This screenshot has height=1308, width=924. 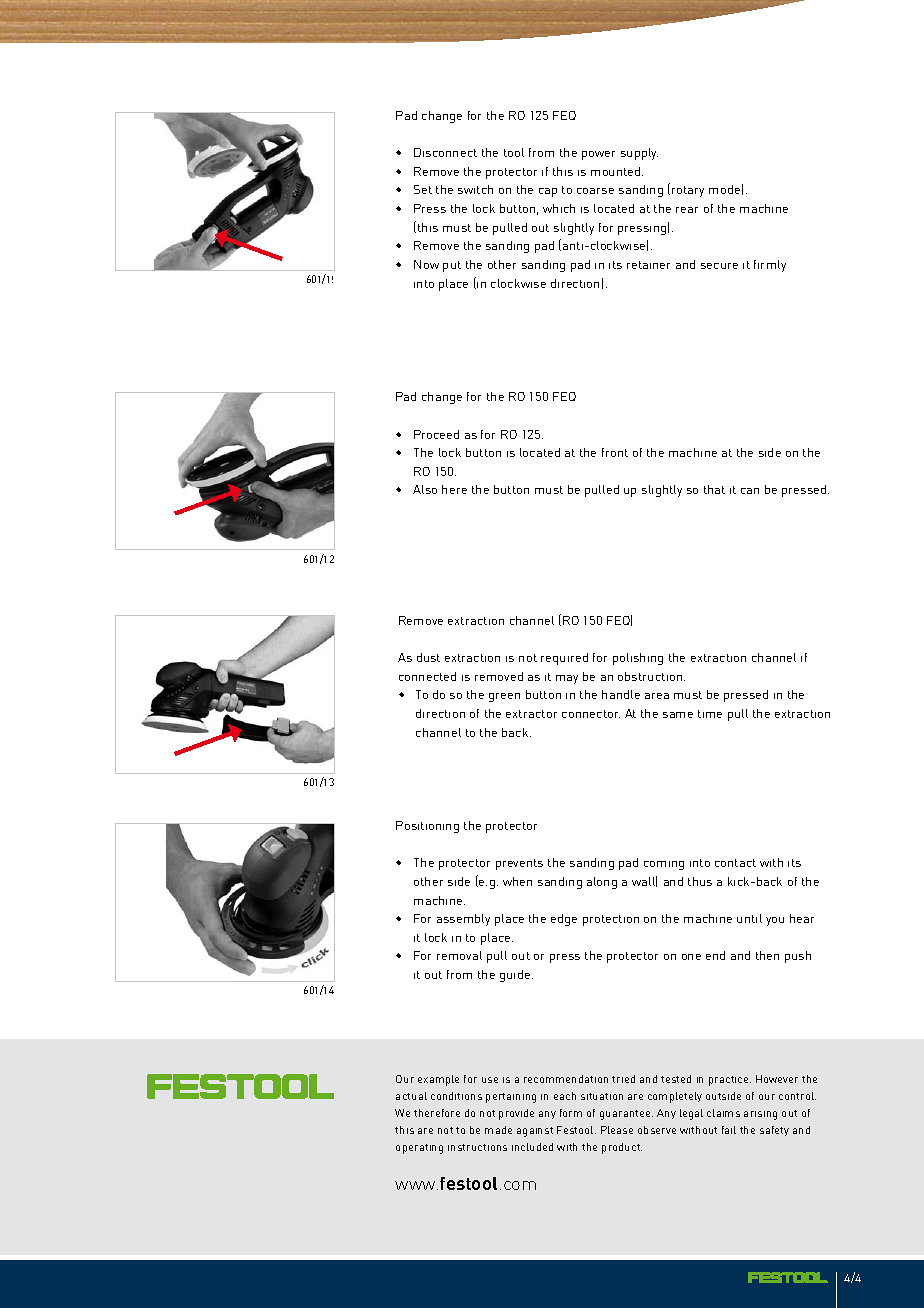 What do you see at coordinates (638, 659) in the screenshot?
I see `polishing` at bounding box center [638, 659].
